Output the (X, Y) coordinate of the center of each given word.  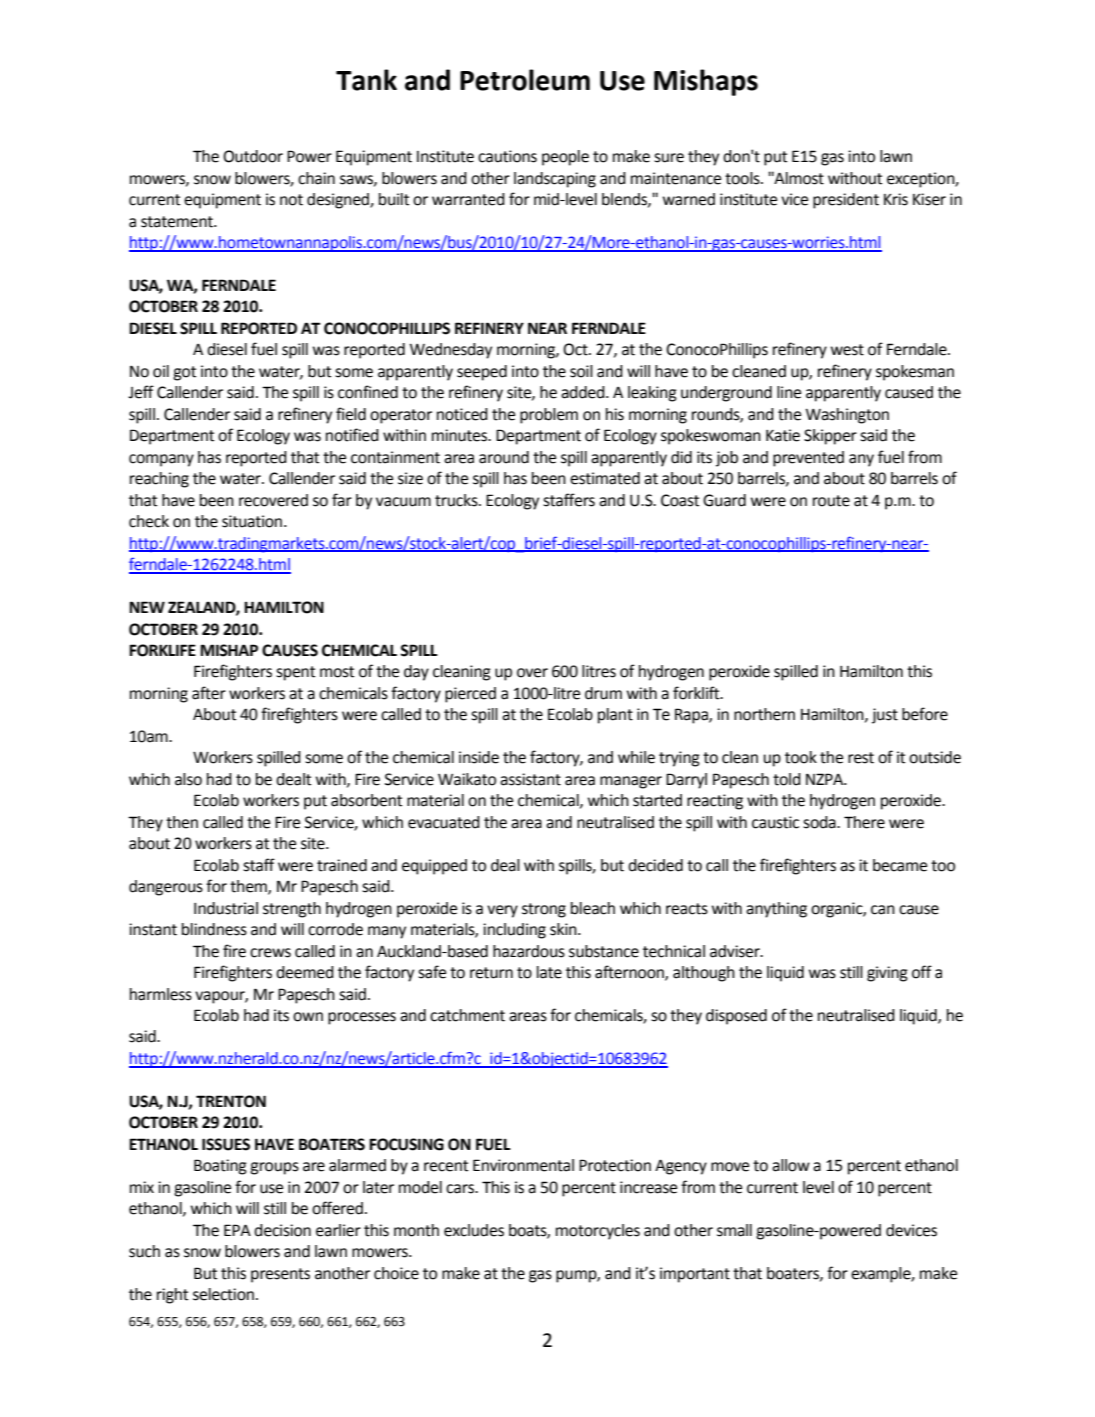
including (514, 931)
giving (887, 974)
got (184, 373)
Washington (847, 416)
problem (549, 416)
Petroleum (525, 80)
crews (270, 953)
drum (603, 693)
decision (282, 1230)
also (188, 779)
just (885, 716)
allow (791, 1165)
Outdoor (253, 156)
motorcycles (598, 1232)
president (846, 201)
